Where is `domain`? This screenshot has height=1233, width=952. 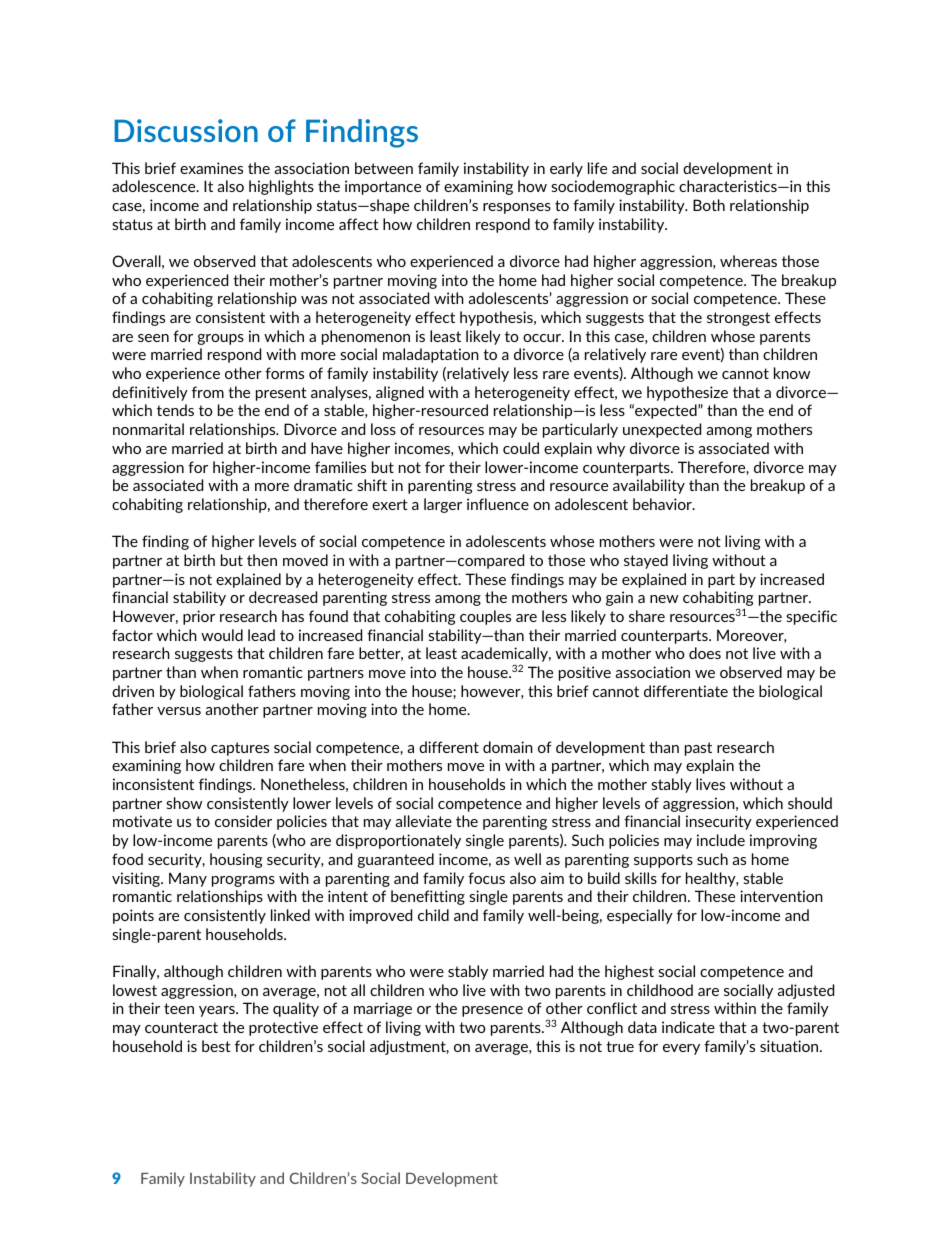
domain is located at coordinates (508, 747).
